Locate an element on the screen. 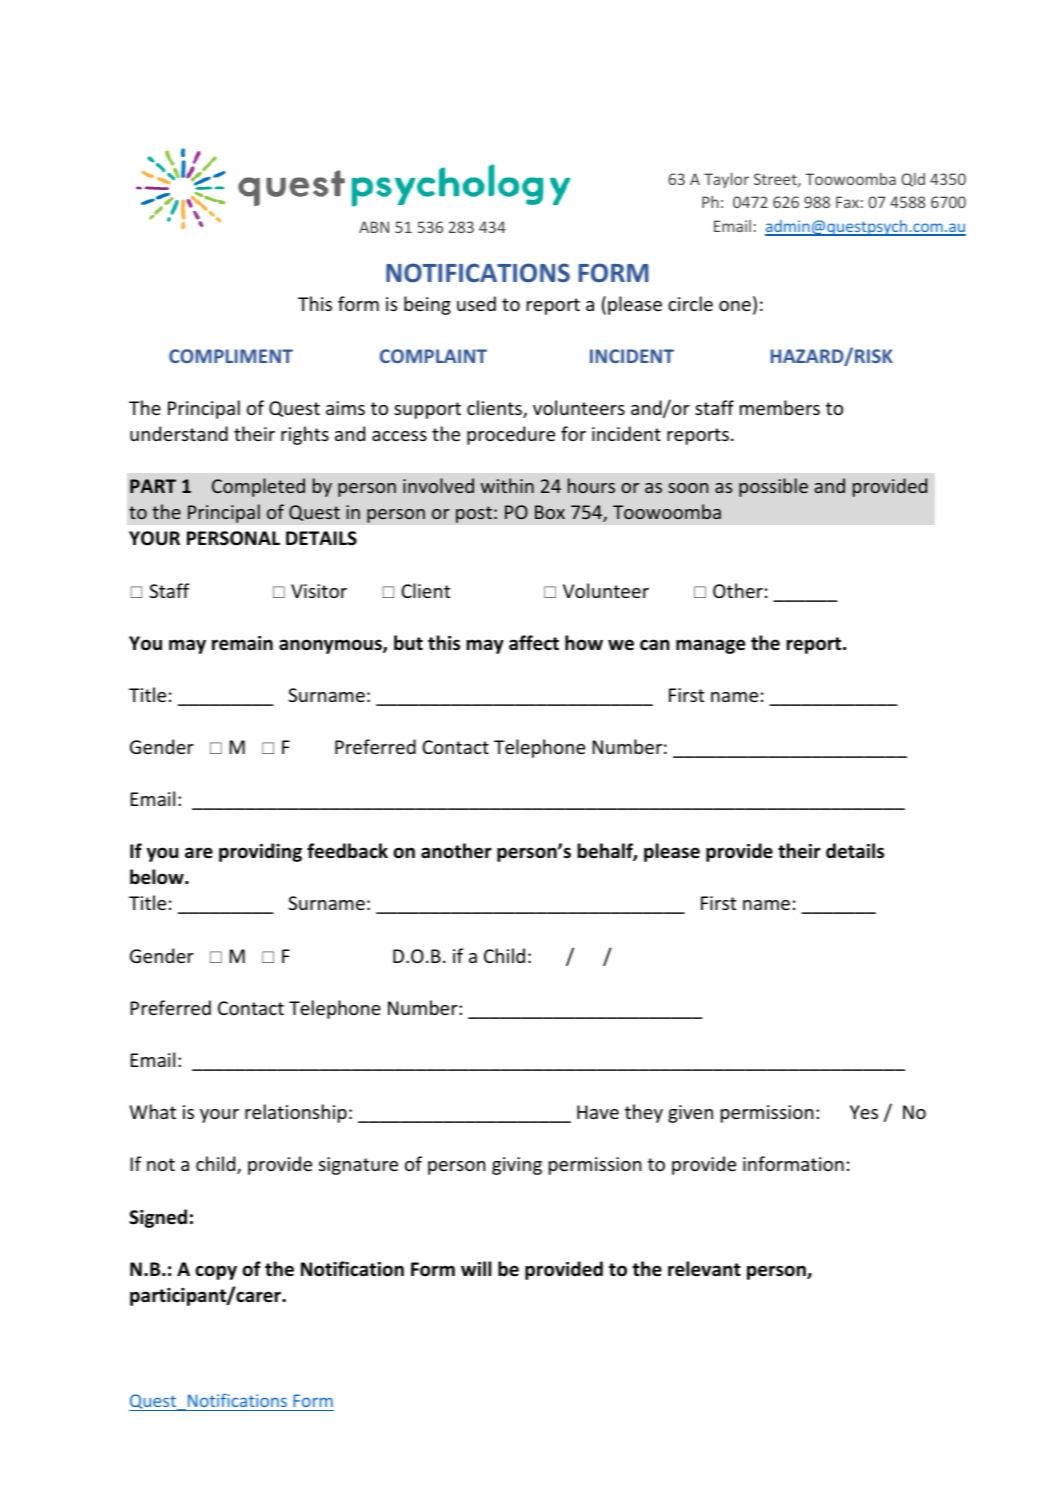 The width and height of the screenshot is (1060, 1499). ABN is located at coordinates (374, 227).
